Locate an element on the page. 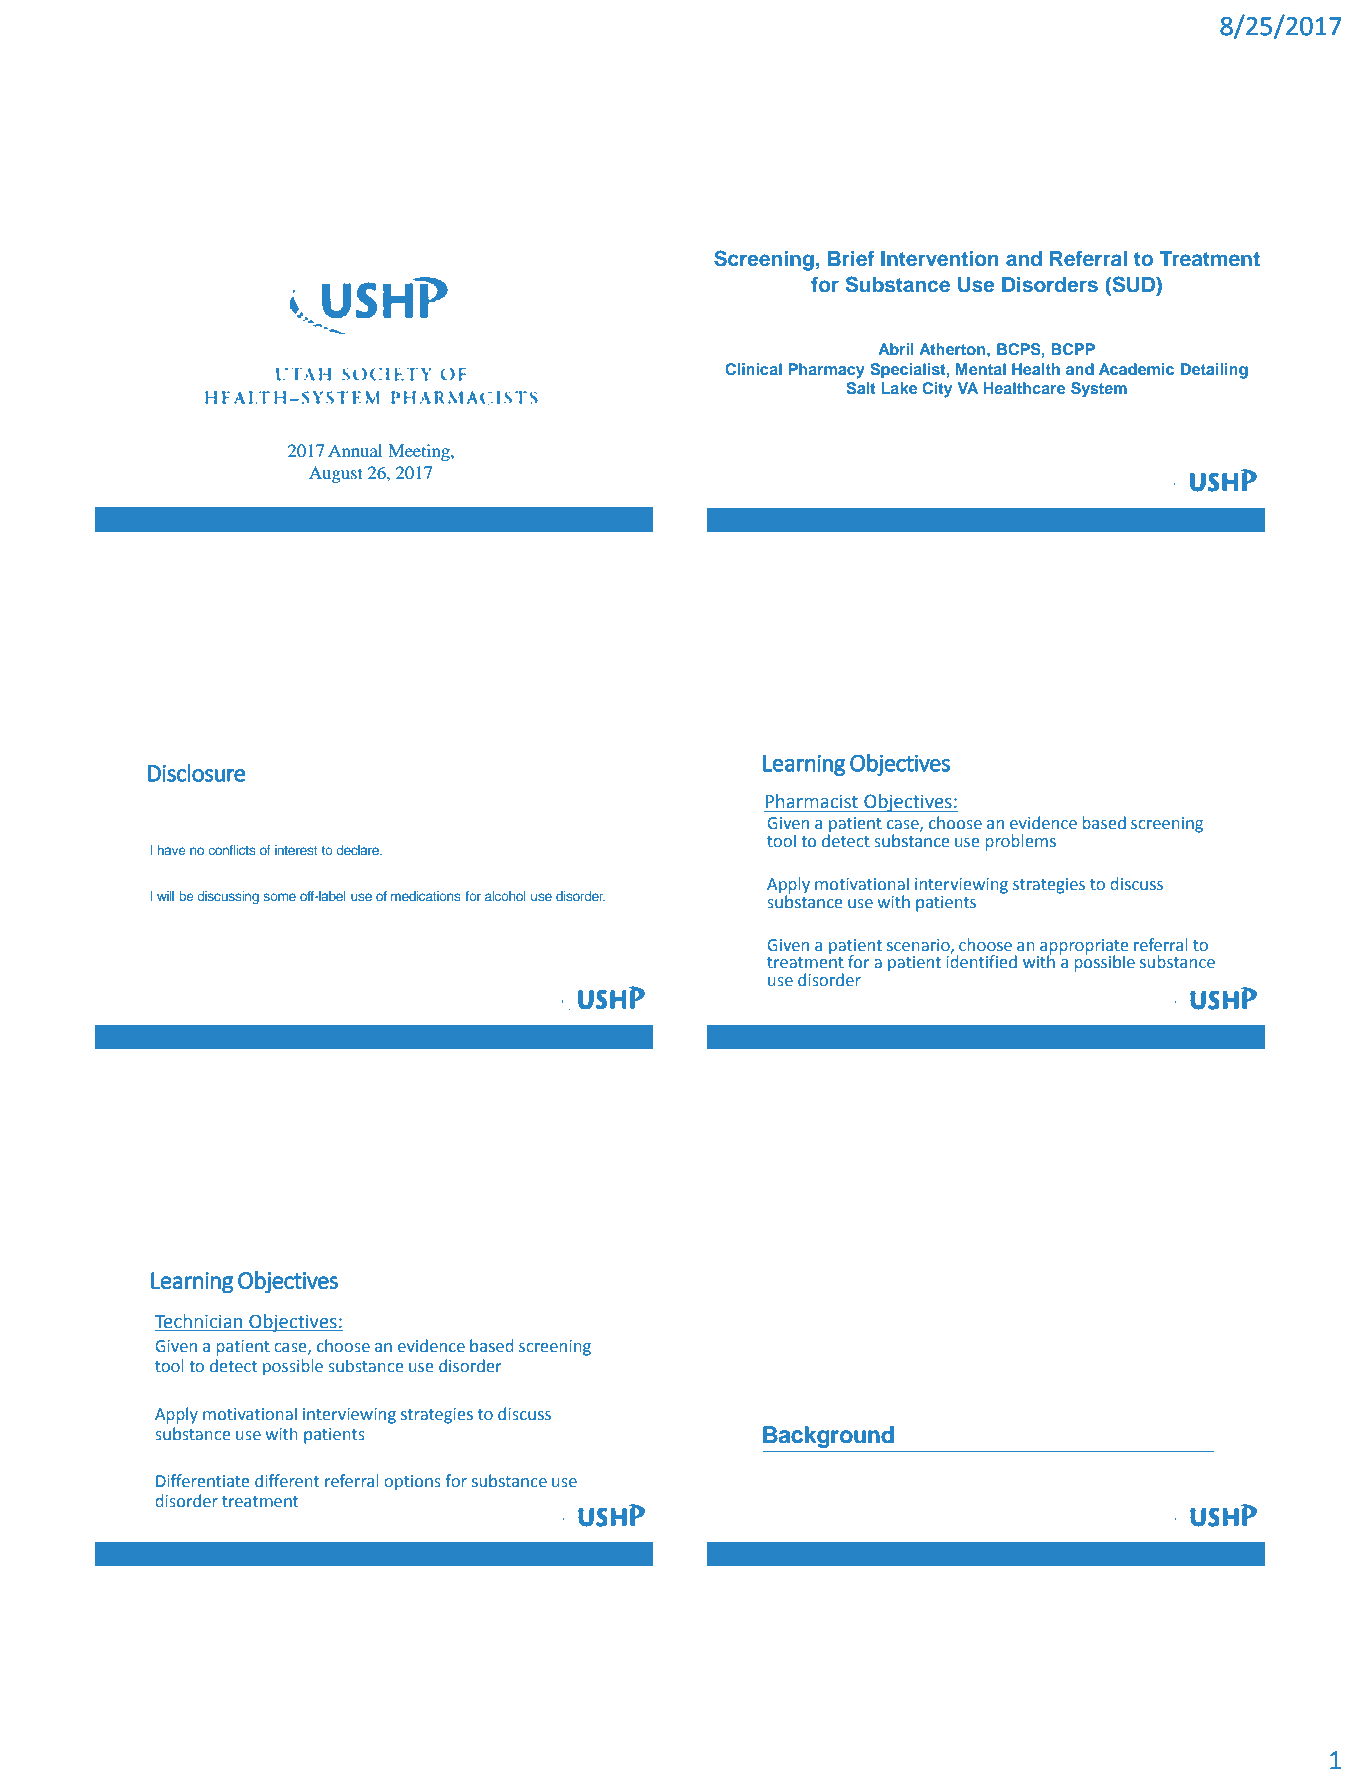 The width and height of the image is (1360, 1785). Pharmacist is located at coordinates (812, 802).
